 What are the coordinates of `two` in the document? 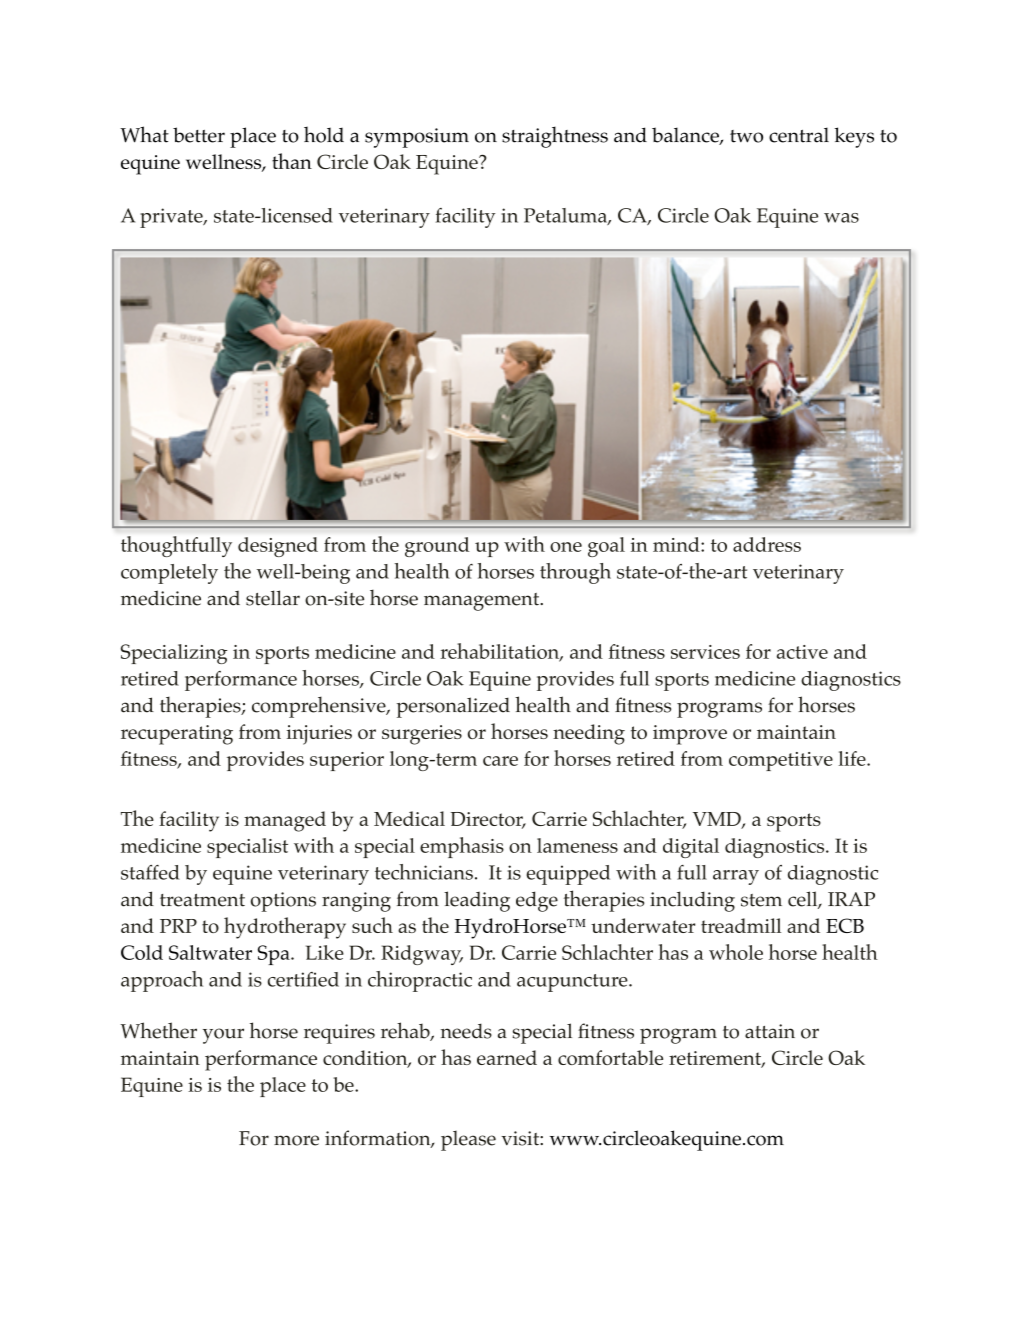 It's located at (746, 136).
